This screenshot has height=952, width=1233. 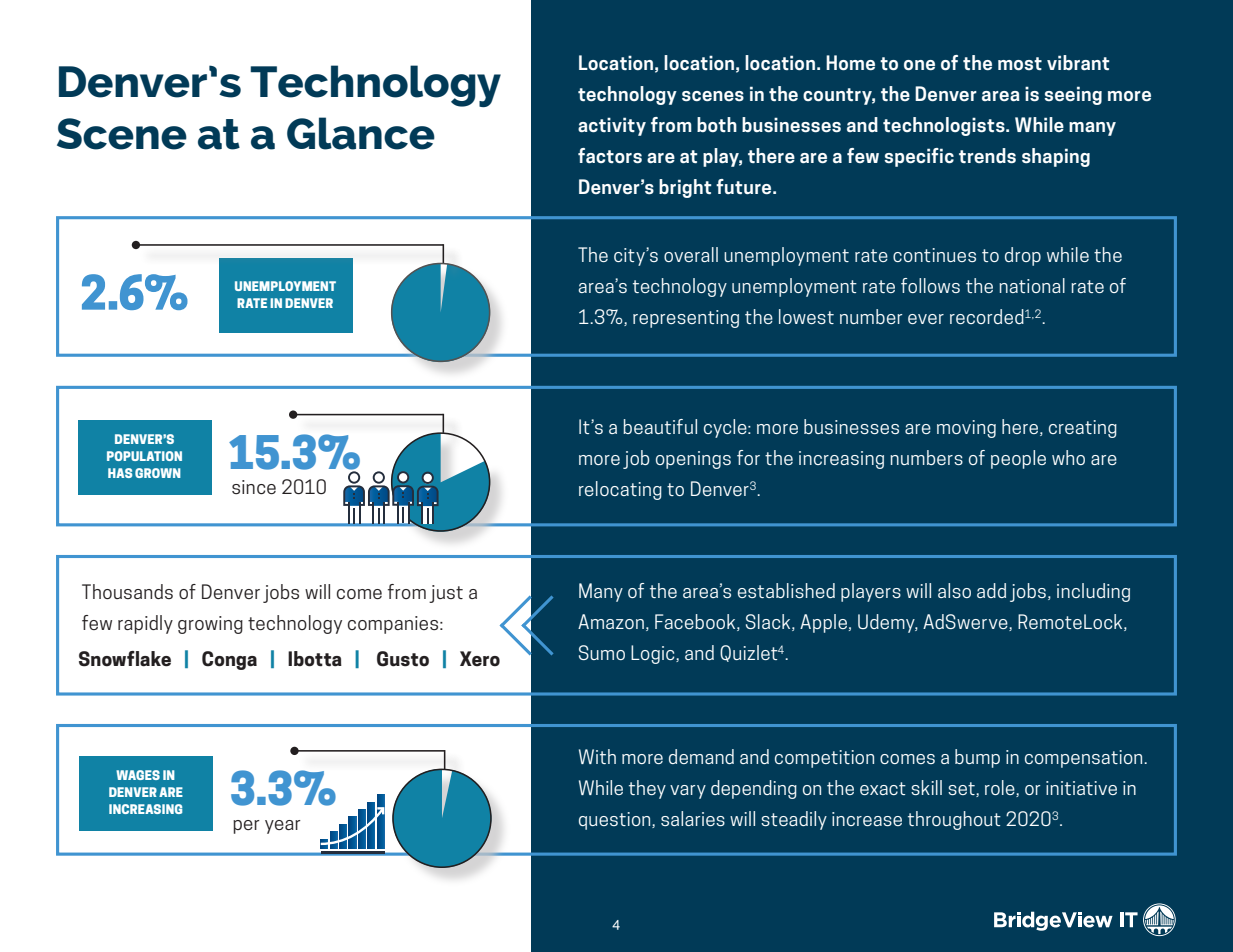 What do you see at coordinates (1020, 63) in the screenshot?
I see `most` at bounding box center [1020, 63].
